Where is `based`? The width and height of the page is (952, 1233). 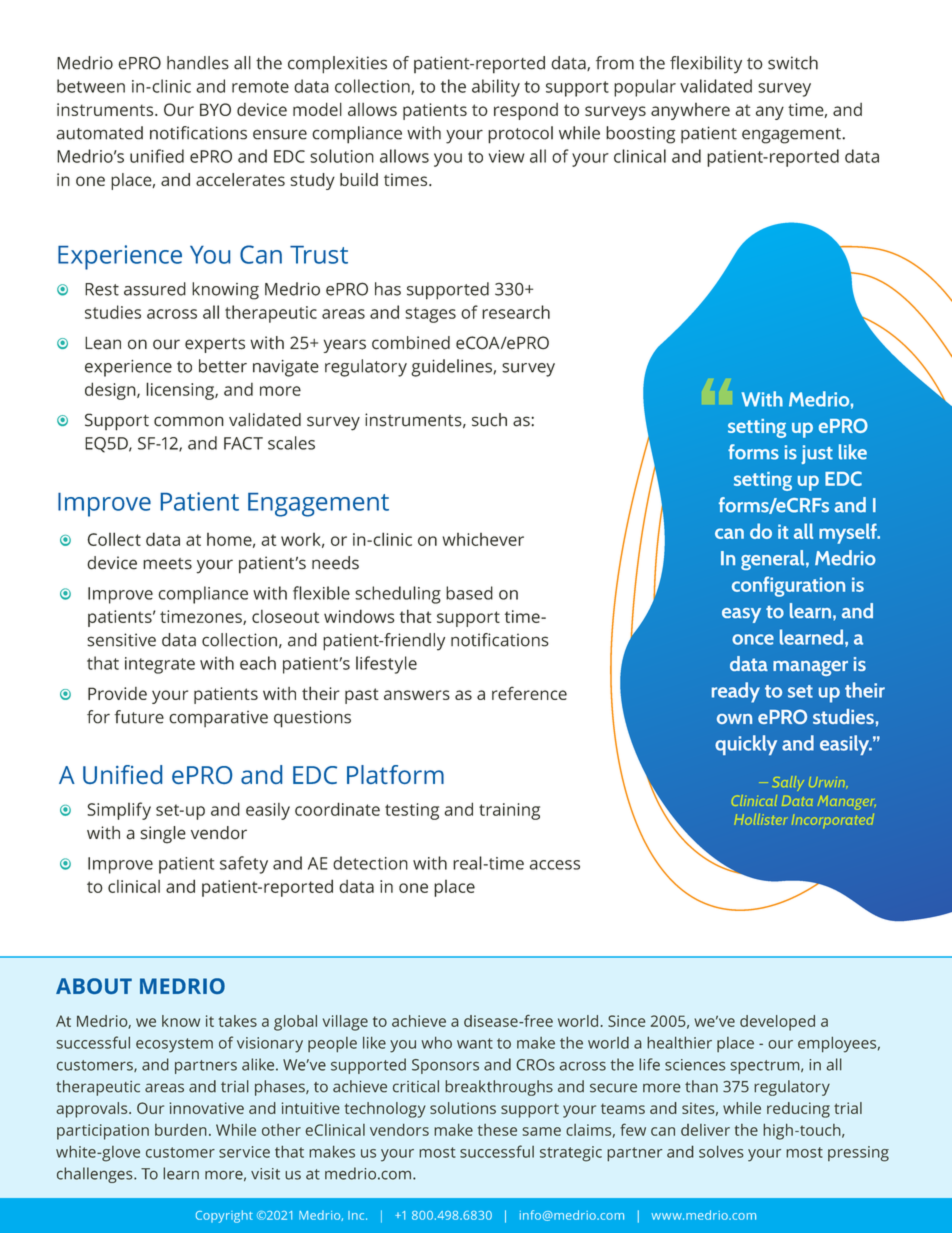
based is located at coordinates (469, 593).
